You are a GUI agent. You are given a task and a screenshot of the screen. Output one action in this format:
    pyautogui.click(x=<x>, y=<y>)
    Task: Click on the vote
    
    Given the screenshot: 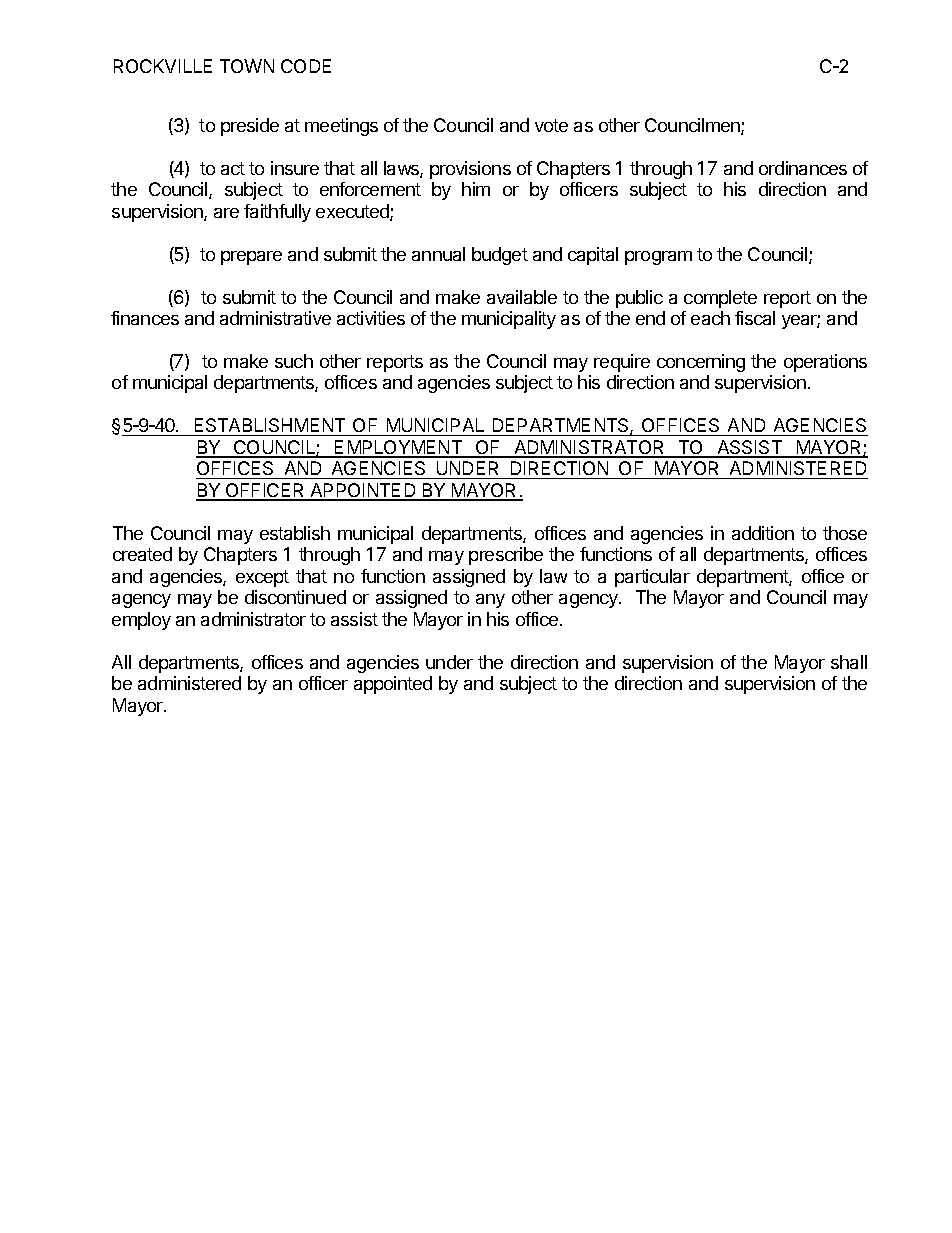 What is the action you would take?
    pyautogui.click(x=551, y=125)
